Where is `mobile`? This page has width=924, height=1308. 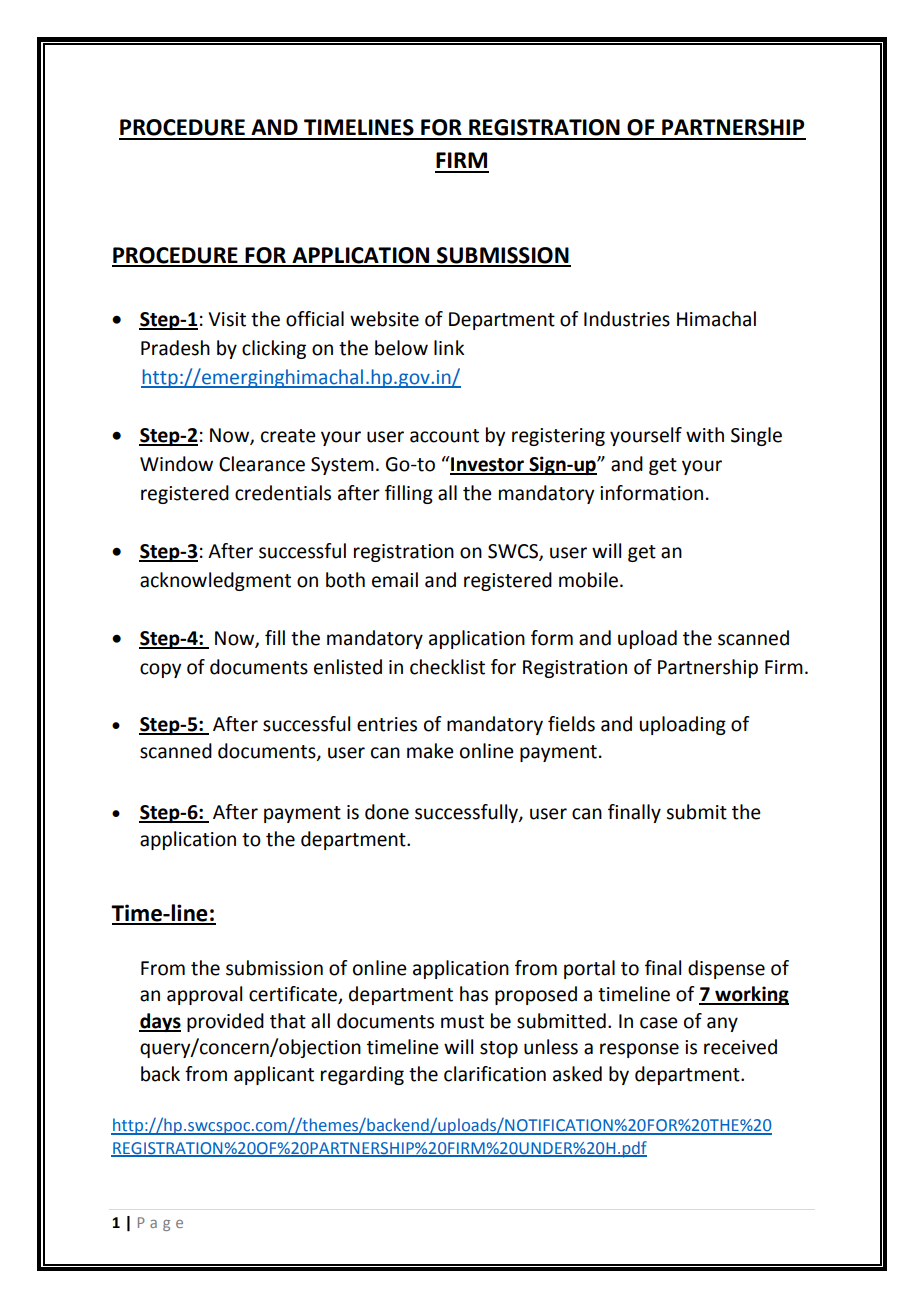
mobile is located at coordinates (588, 580).
